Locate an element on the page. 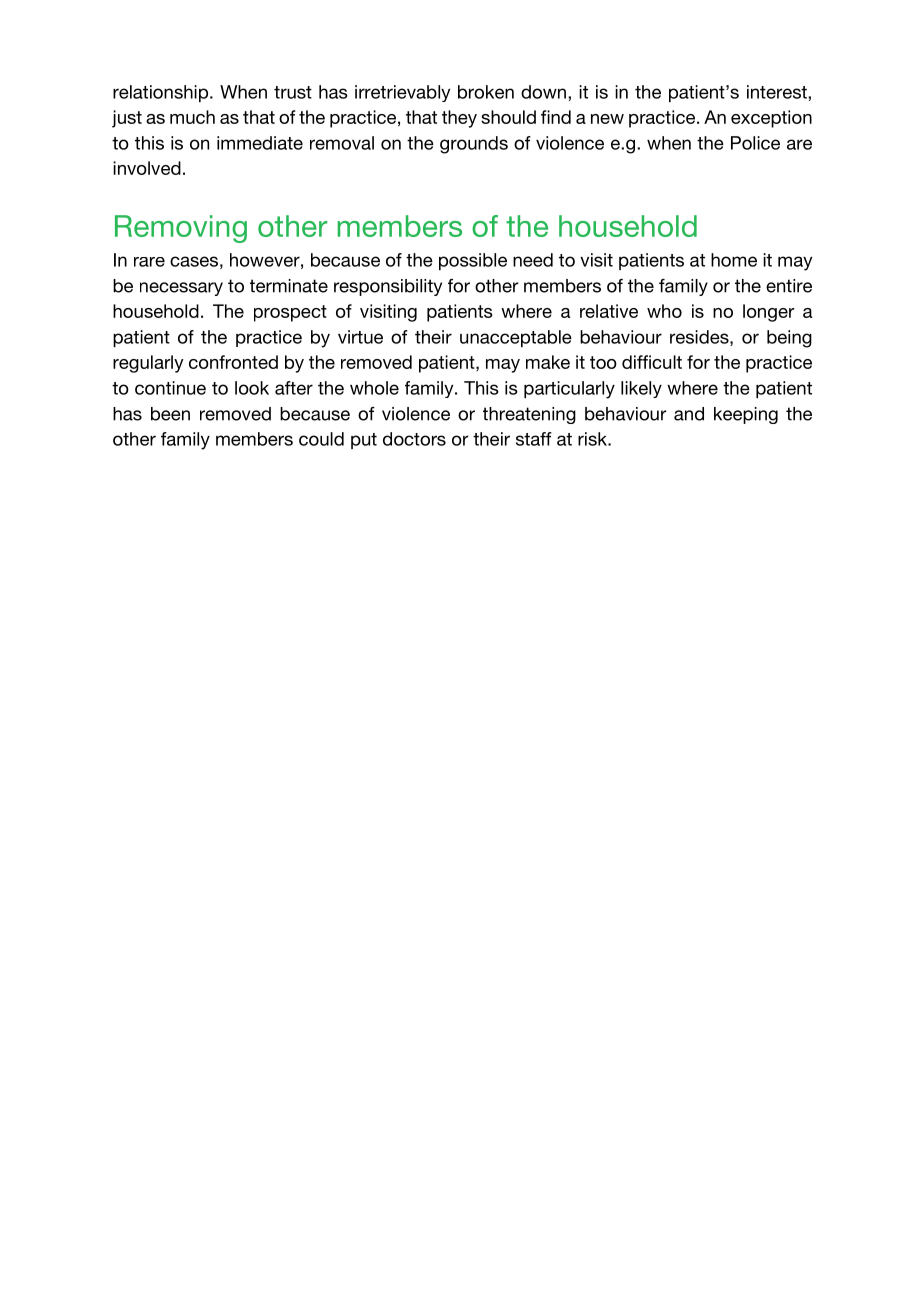 This image has width=924, height=1308. home is located at coordinates (734, 260).
